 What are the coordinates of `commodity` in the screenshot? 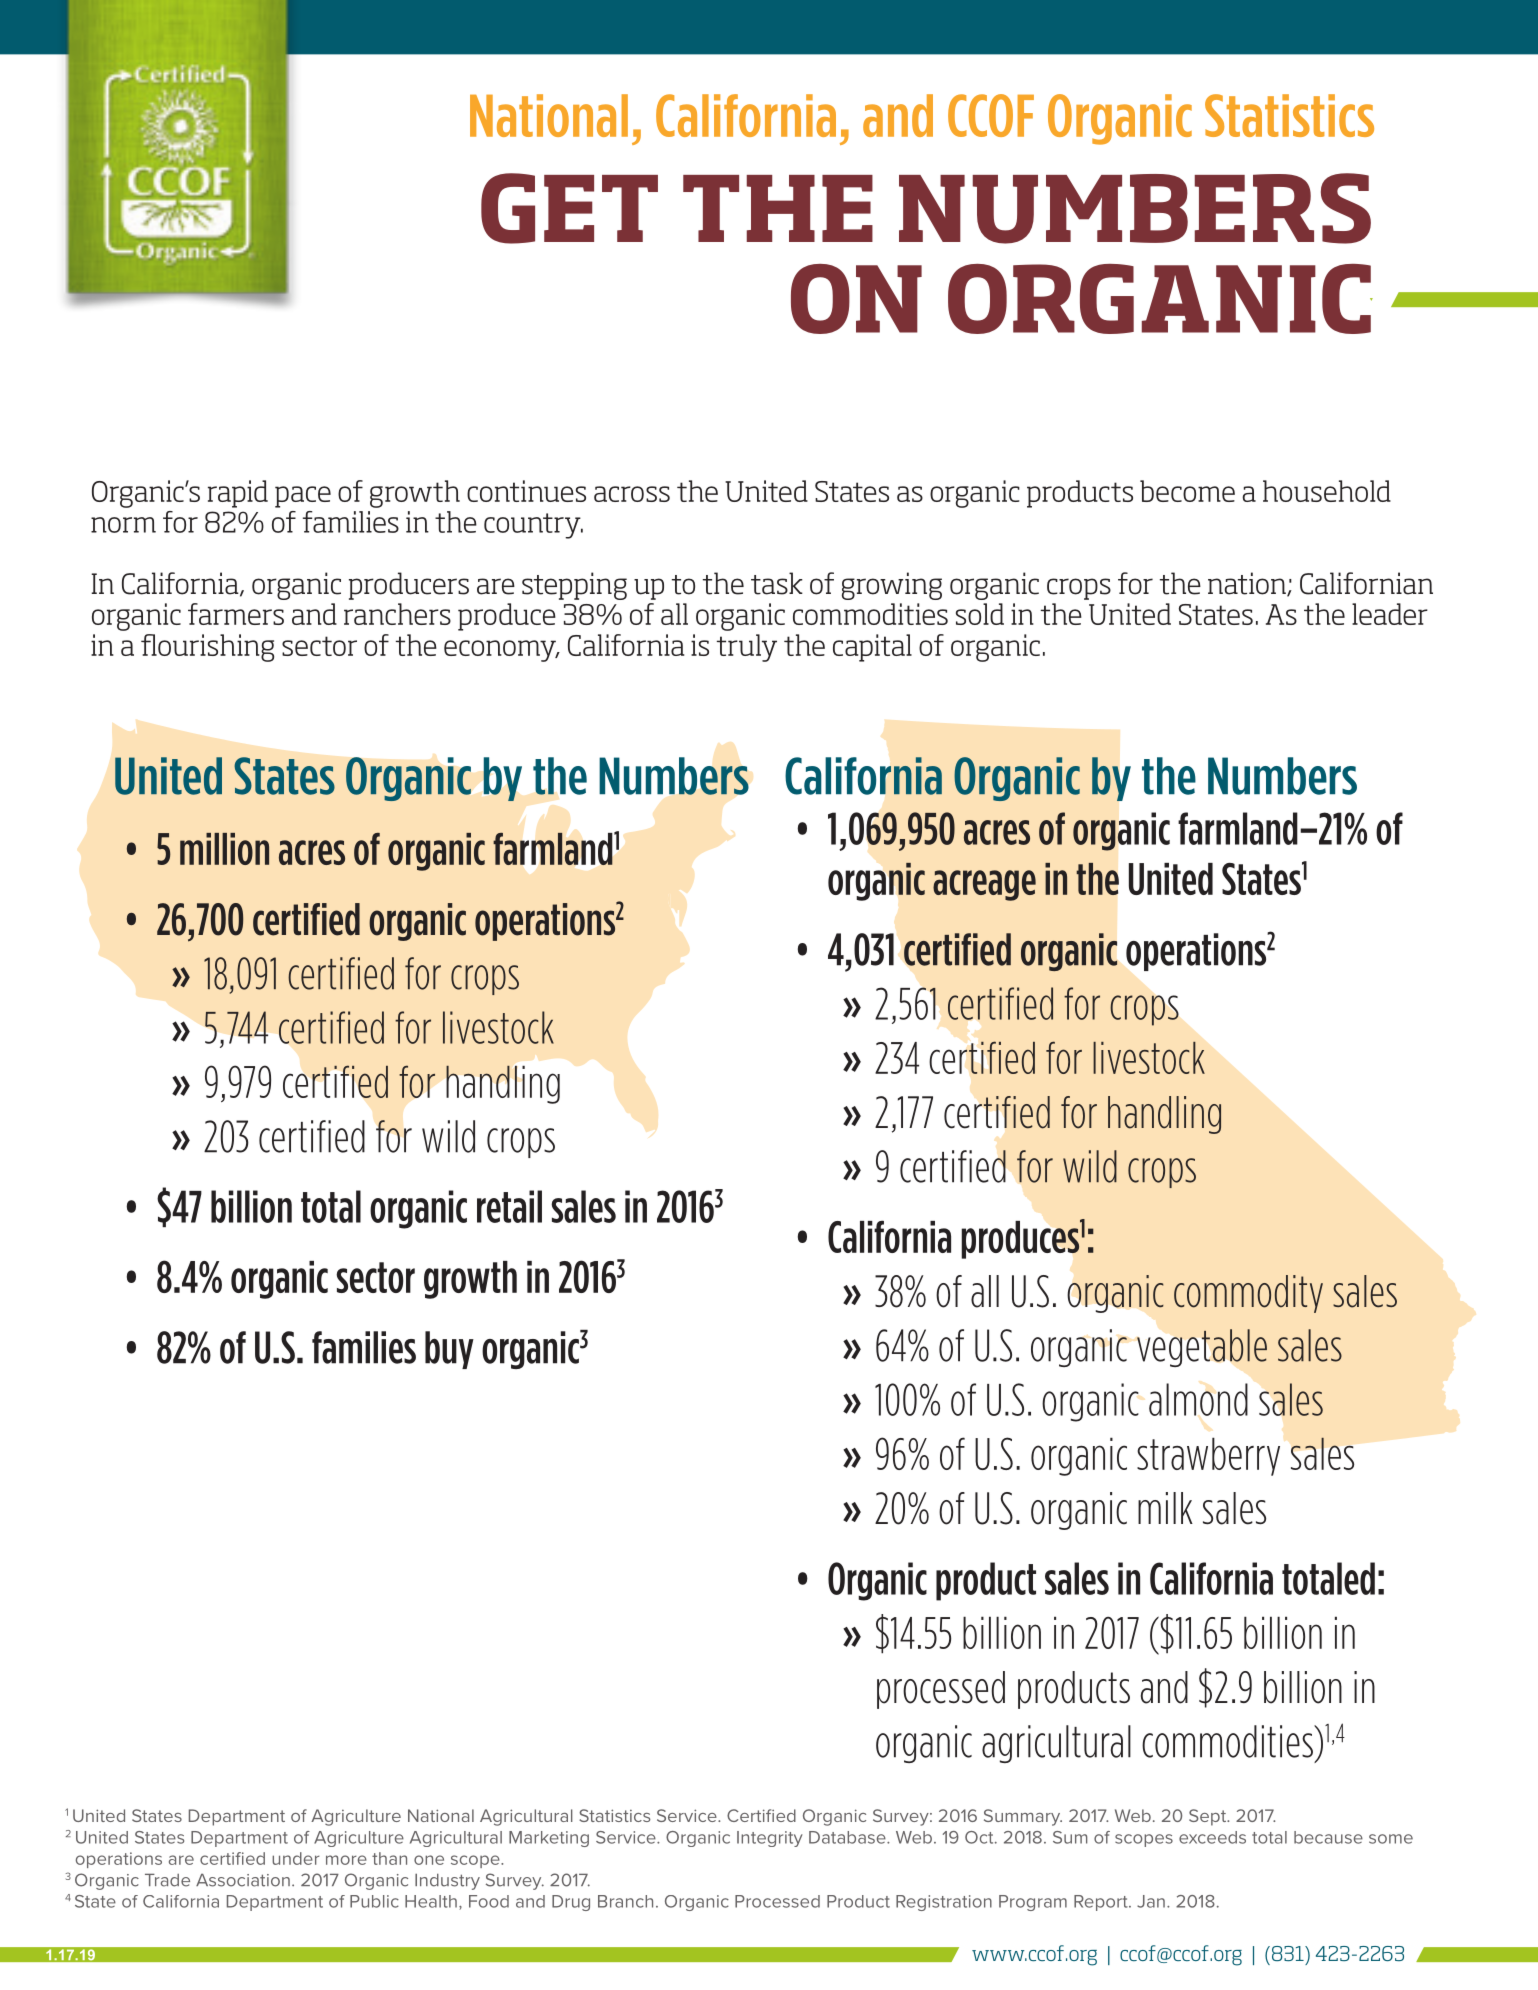 It's located at (1248, 1294).
